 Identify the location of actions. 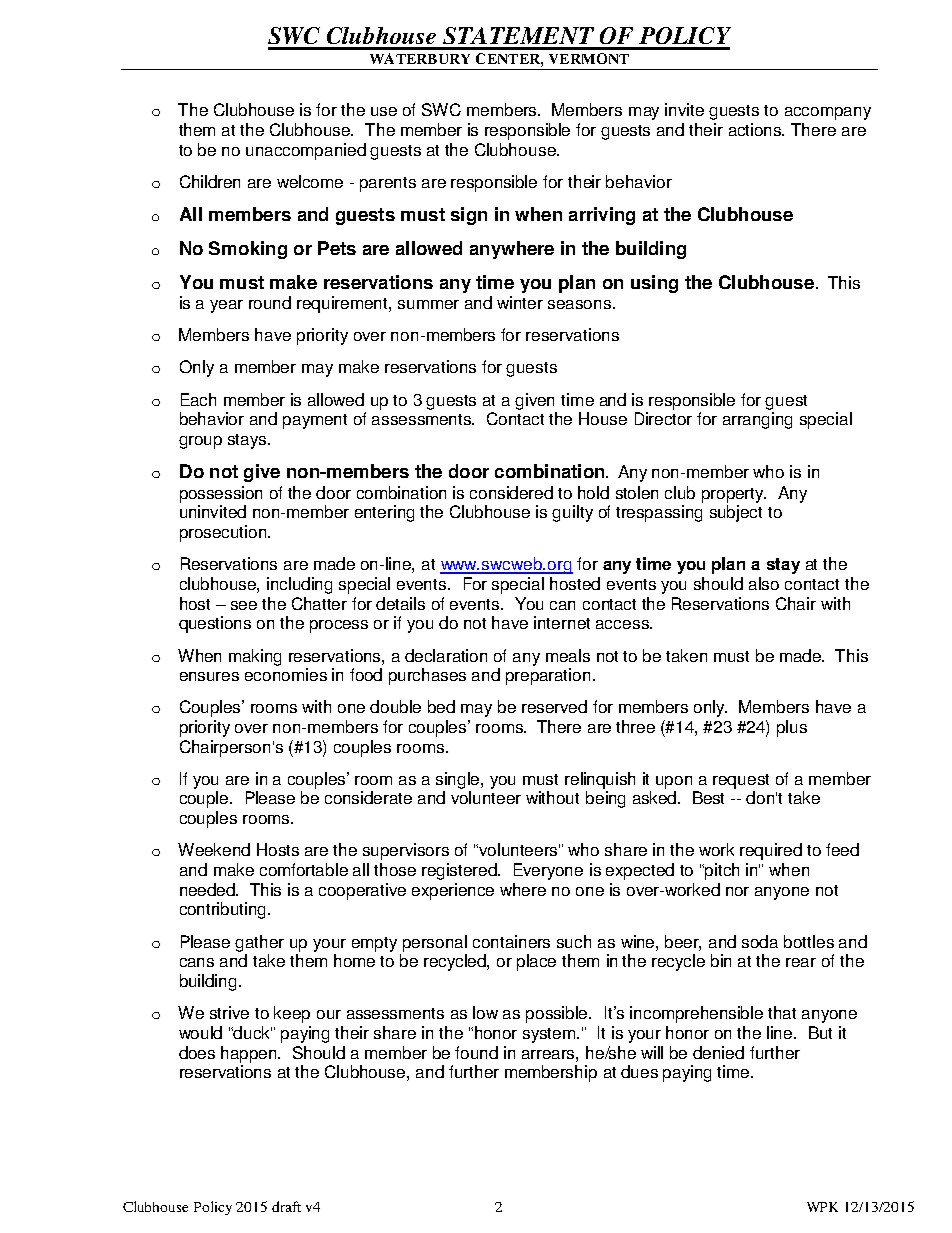
(756, 129).
